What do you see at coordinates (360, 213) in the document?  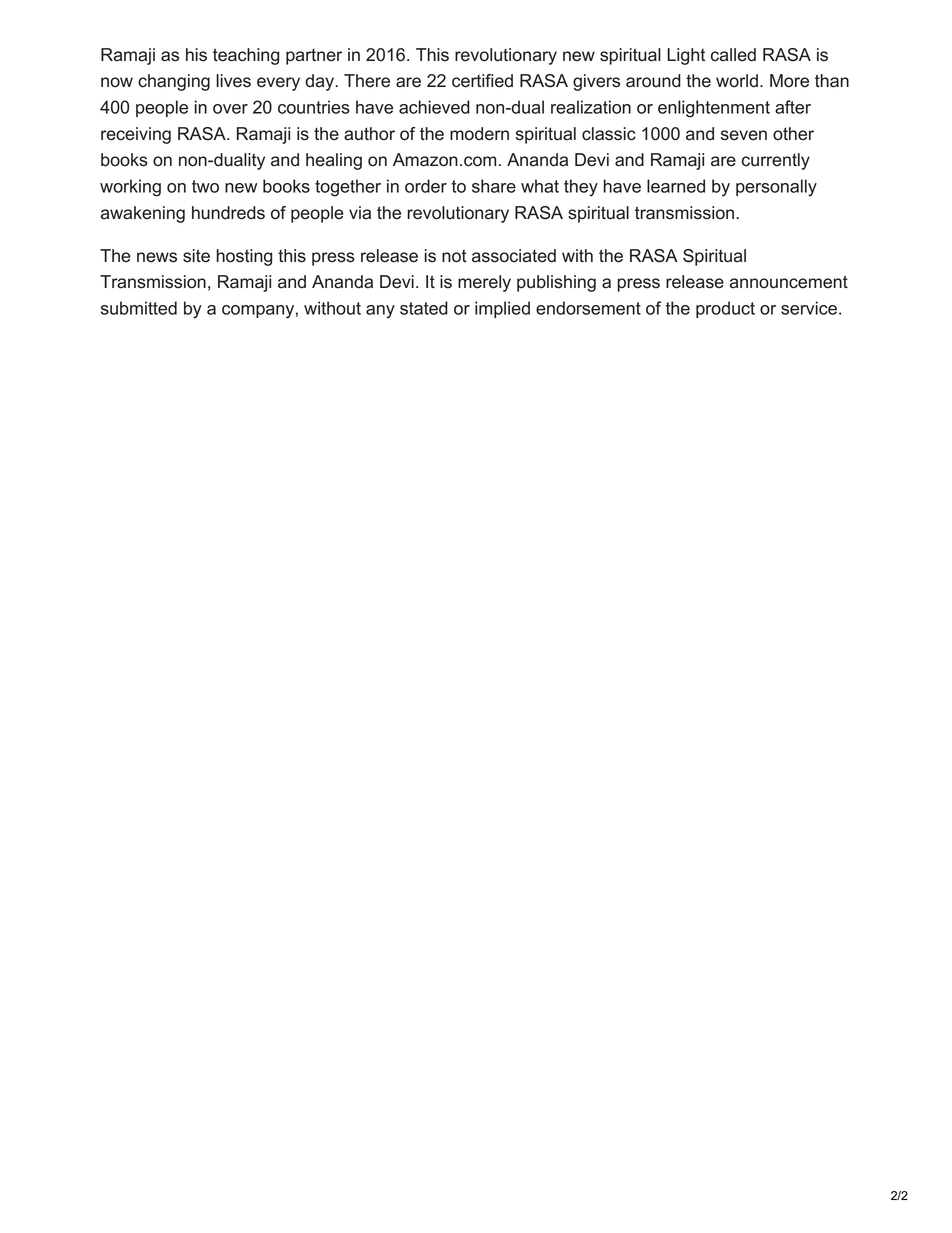 I see `via` at bounding box center [360, 213].
